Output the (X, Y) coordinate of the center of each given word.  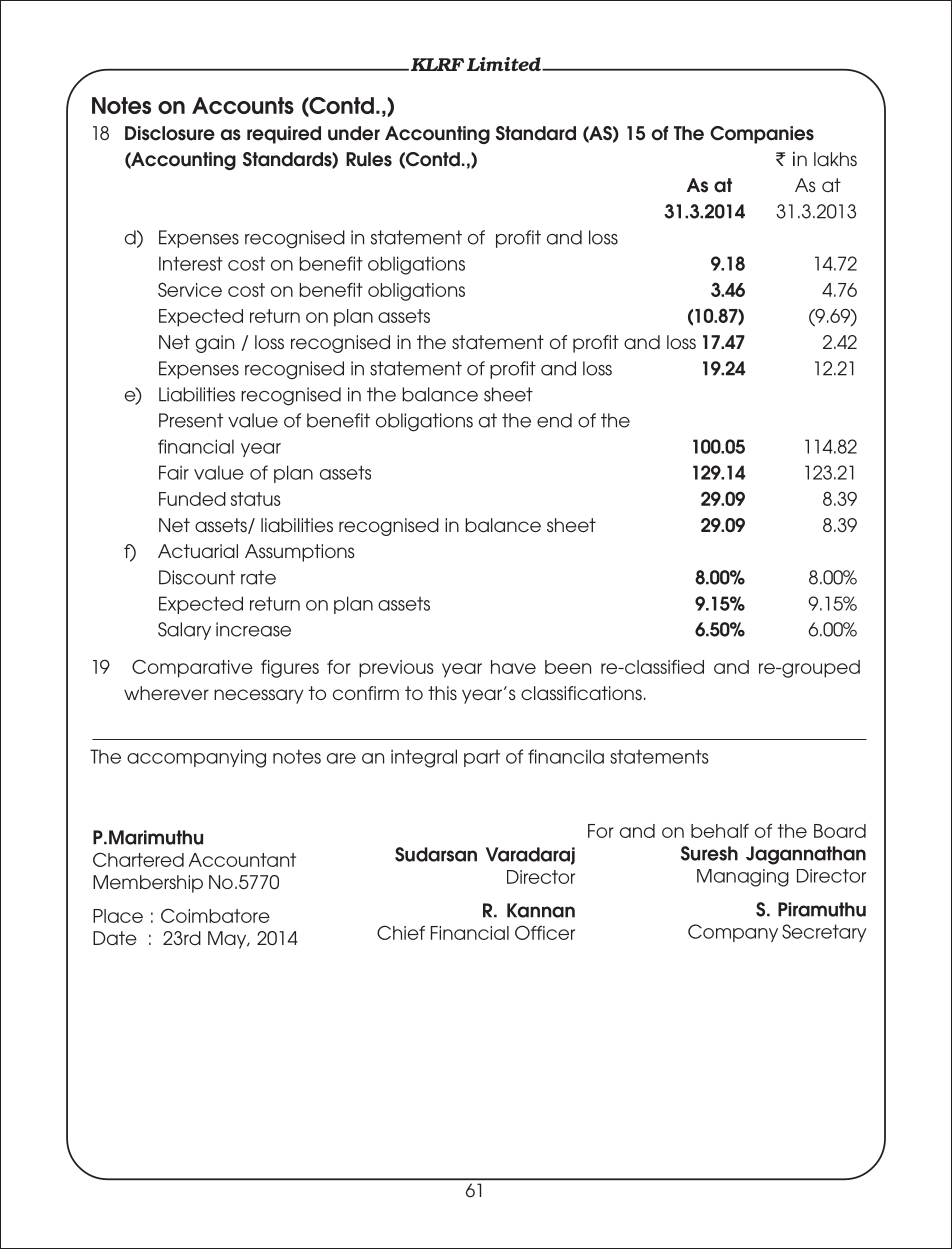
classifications (581, 693)
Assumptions (300, 553)
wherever (166, 693)
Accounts (243, 105)
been (568, 667)
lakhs (835, 159)
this (442, 693)
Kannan (541, 910)
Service (190, 289)
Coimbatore (215, 915)
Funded (192, 499)
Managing (743, 878)
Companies (762, 135)
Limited (505, 64)
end (554, 420)
